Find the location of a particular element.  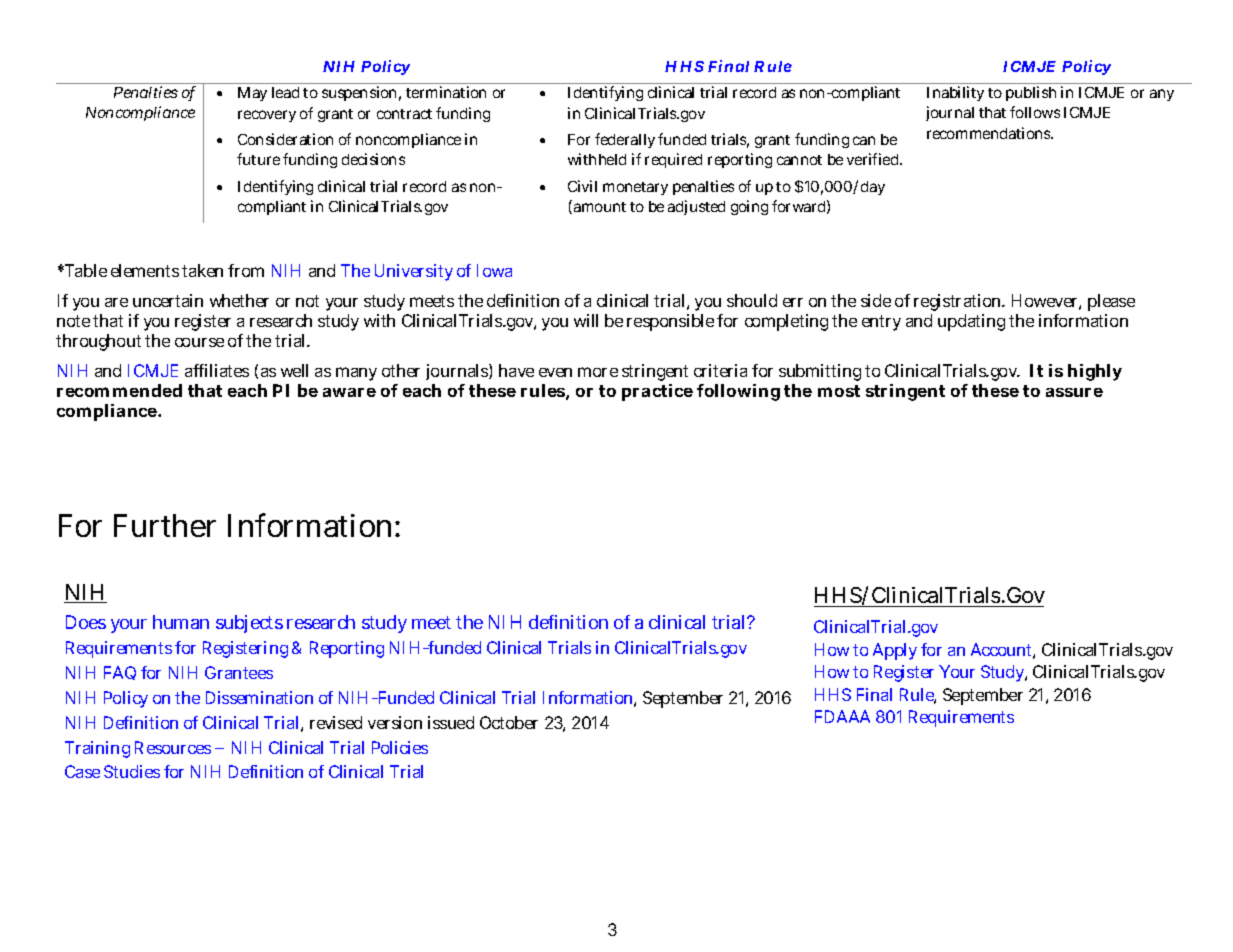

follows is located at coordinates (1035, 112).
